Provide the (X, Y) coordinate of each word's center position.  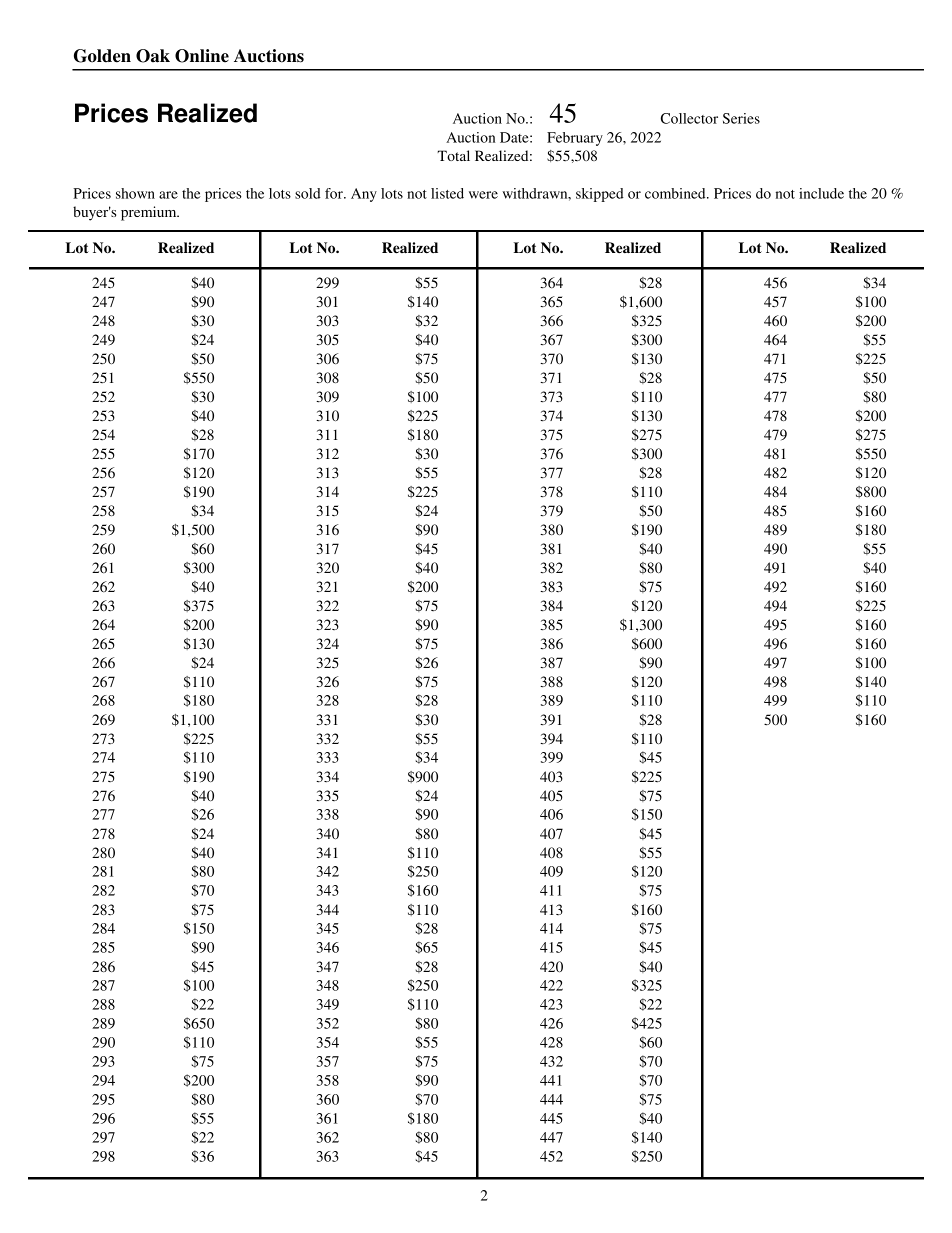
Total (453, 155)
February (575, 139)
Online (202, 56)
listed (447, 193)
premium (150, 213)
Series (741, 118)
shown (135, 193)
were (483, 195)
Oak (153, 56)
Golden (102, 56)
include (821, 193)
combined (676, 193)
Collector (689, 118)
